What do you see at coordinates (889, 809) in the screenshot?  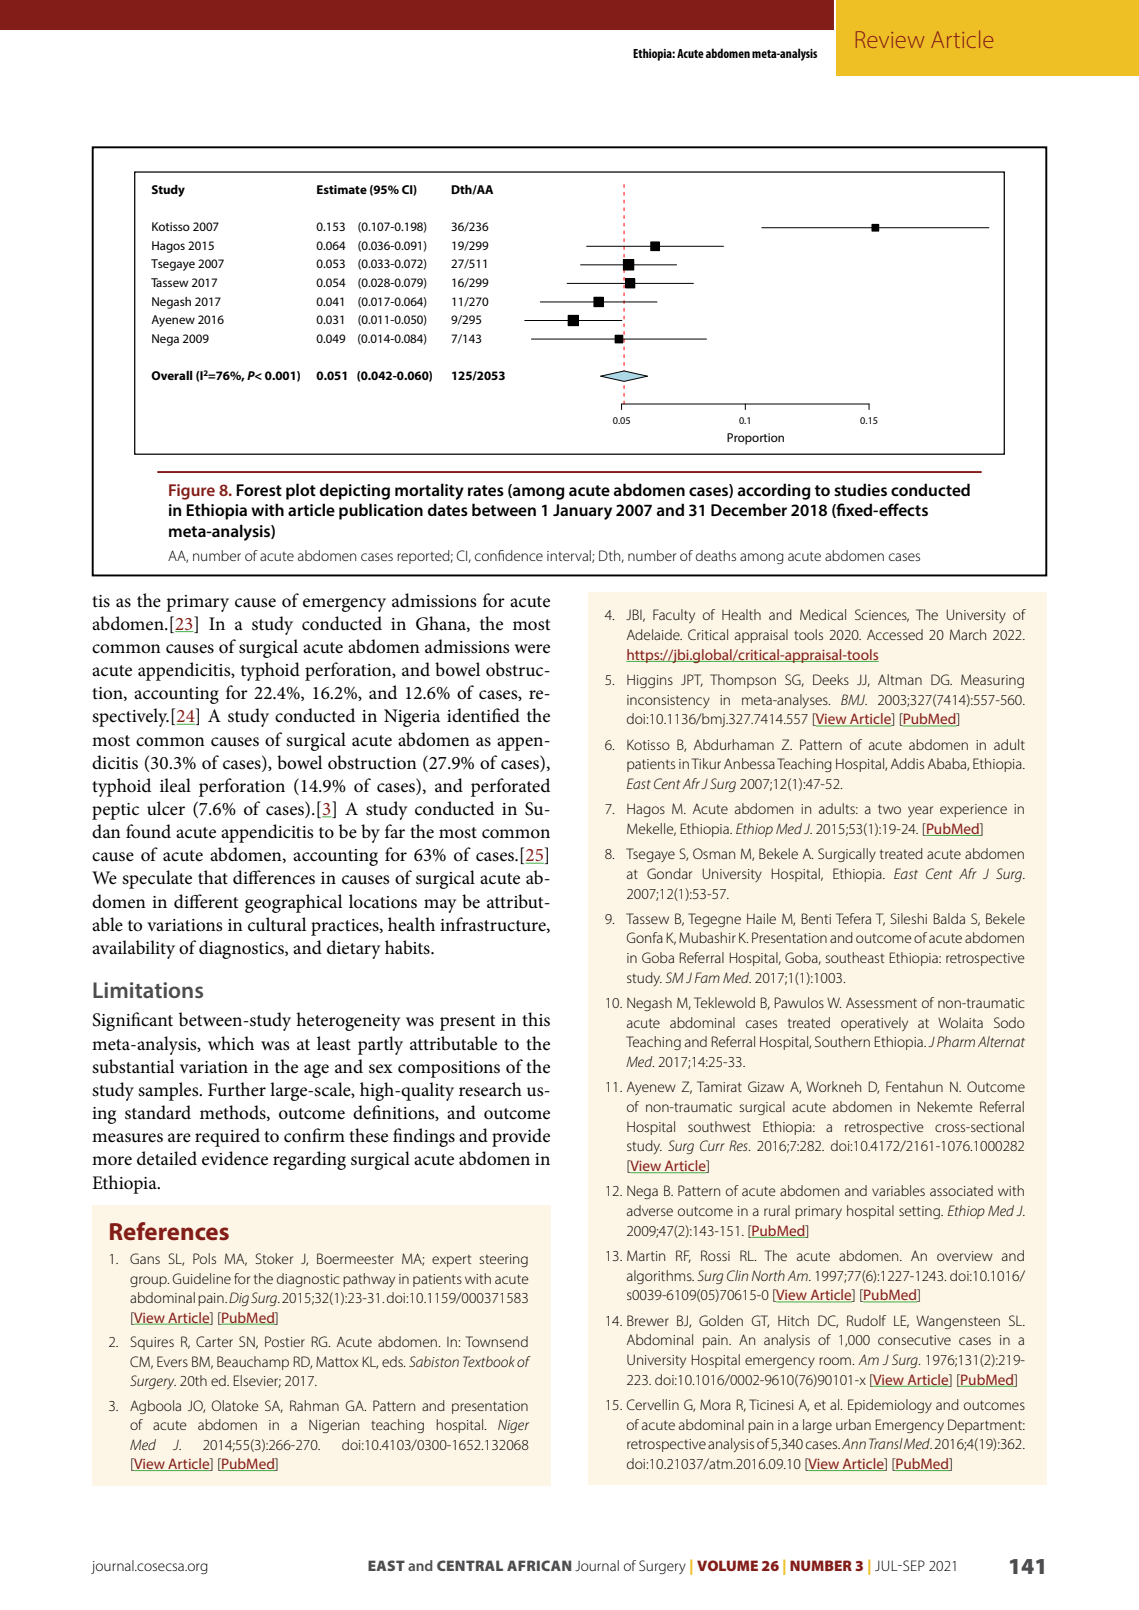 I see `two` at bounding box center [889, 809].
